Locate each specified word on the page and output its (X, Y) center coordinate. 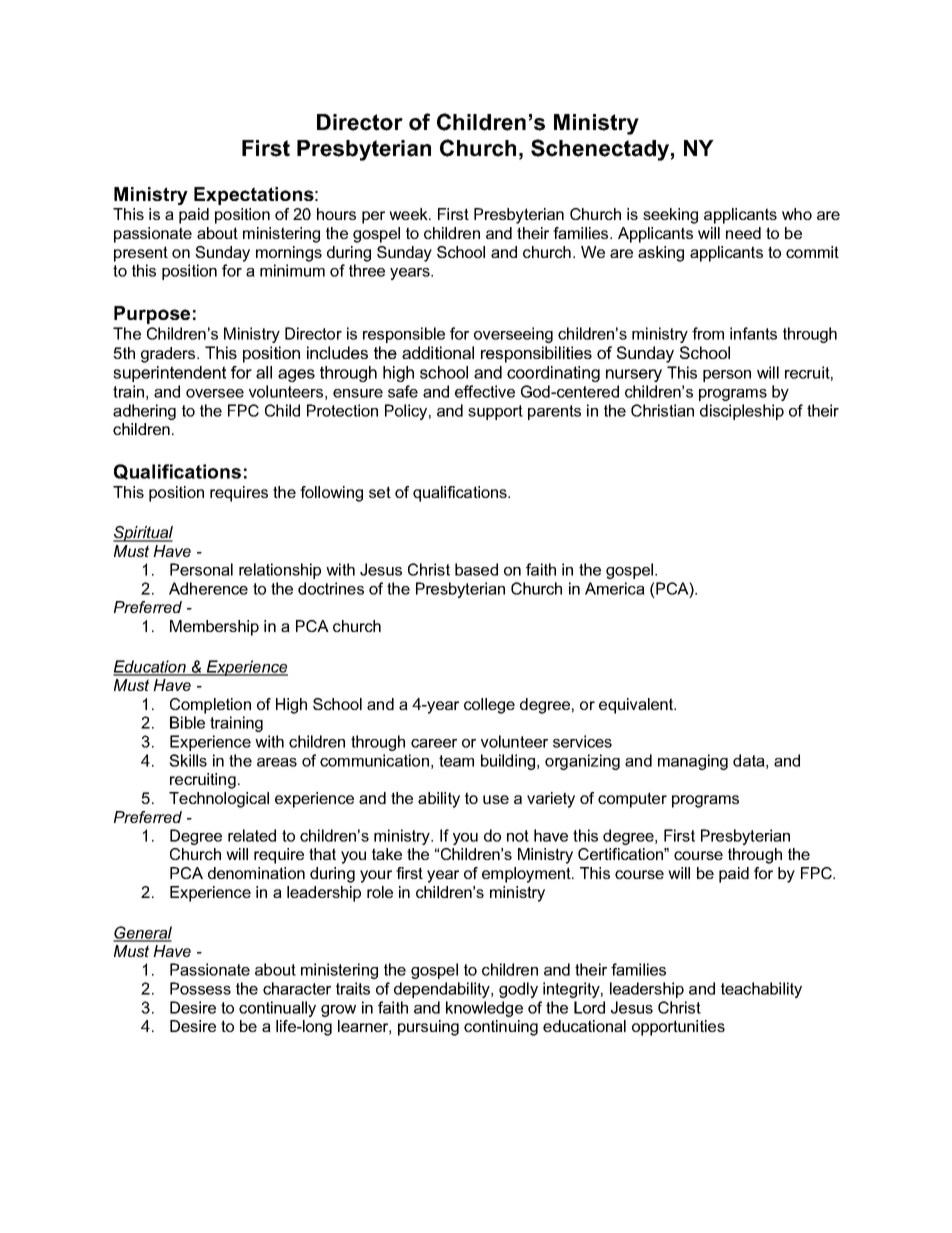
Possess (200, 988)
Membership (214, 628)
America (615, 588)
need (743, 233)
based (476, 569)
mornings (289, 254)
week (409, 214)
